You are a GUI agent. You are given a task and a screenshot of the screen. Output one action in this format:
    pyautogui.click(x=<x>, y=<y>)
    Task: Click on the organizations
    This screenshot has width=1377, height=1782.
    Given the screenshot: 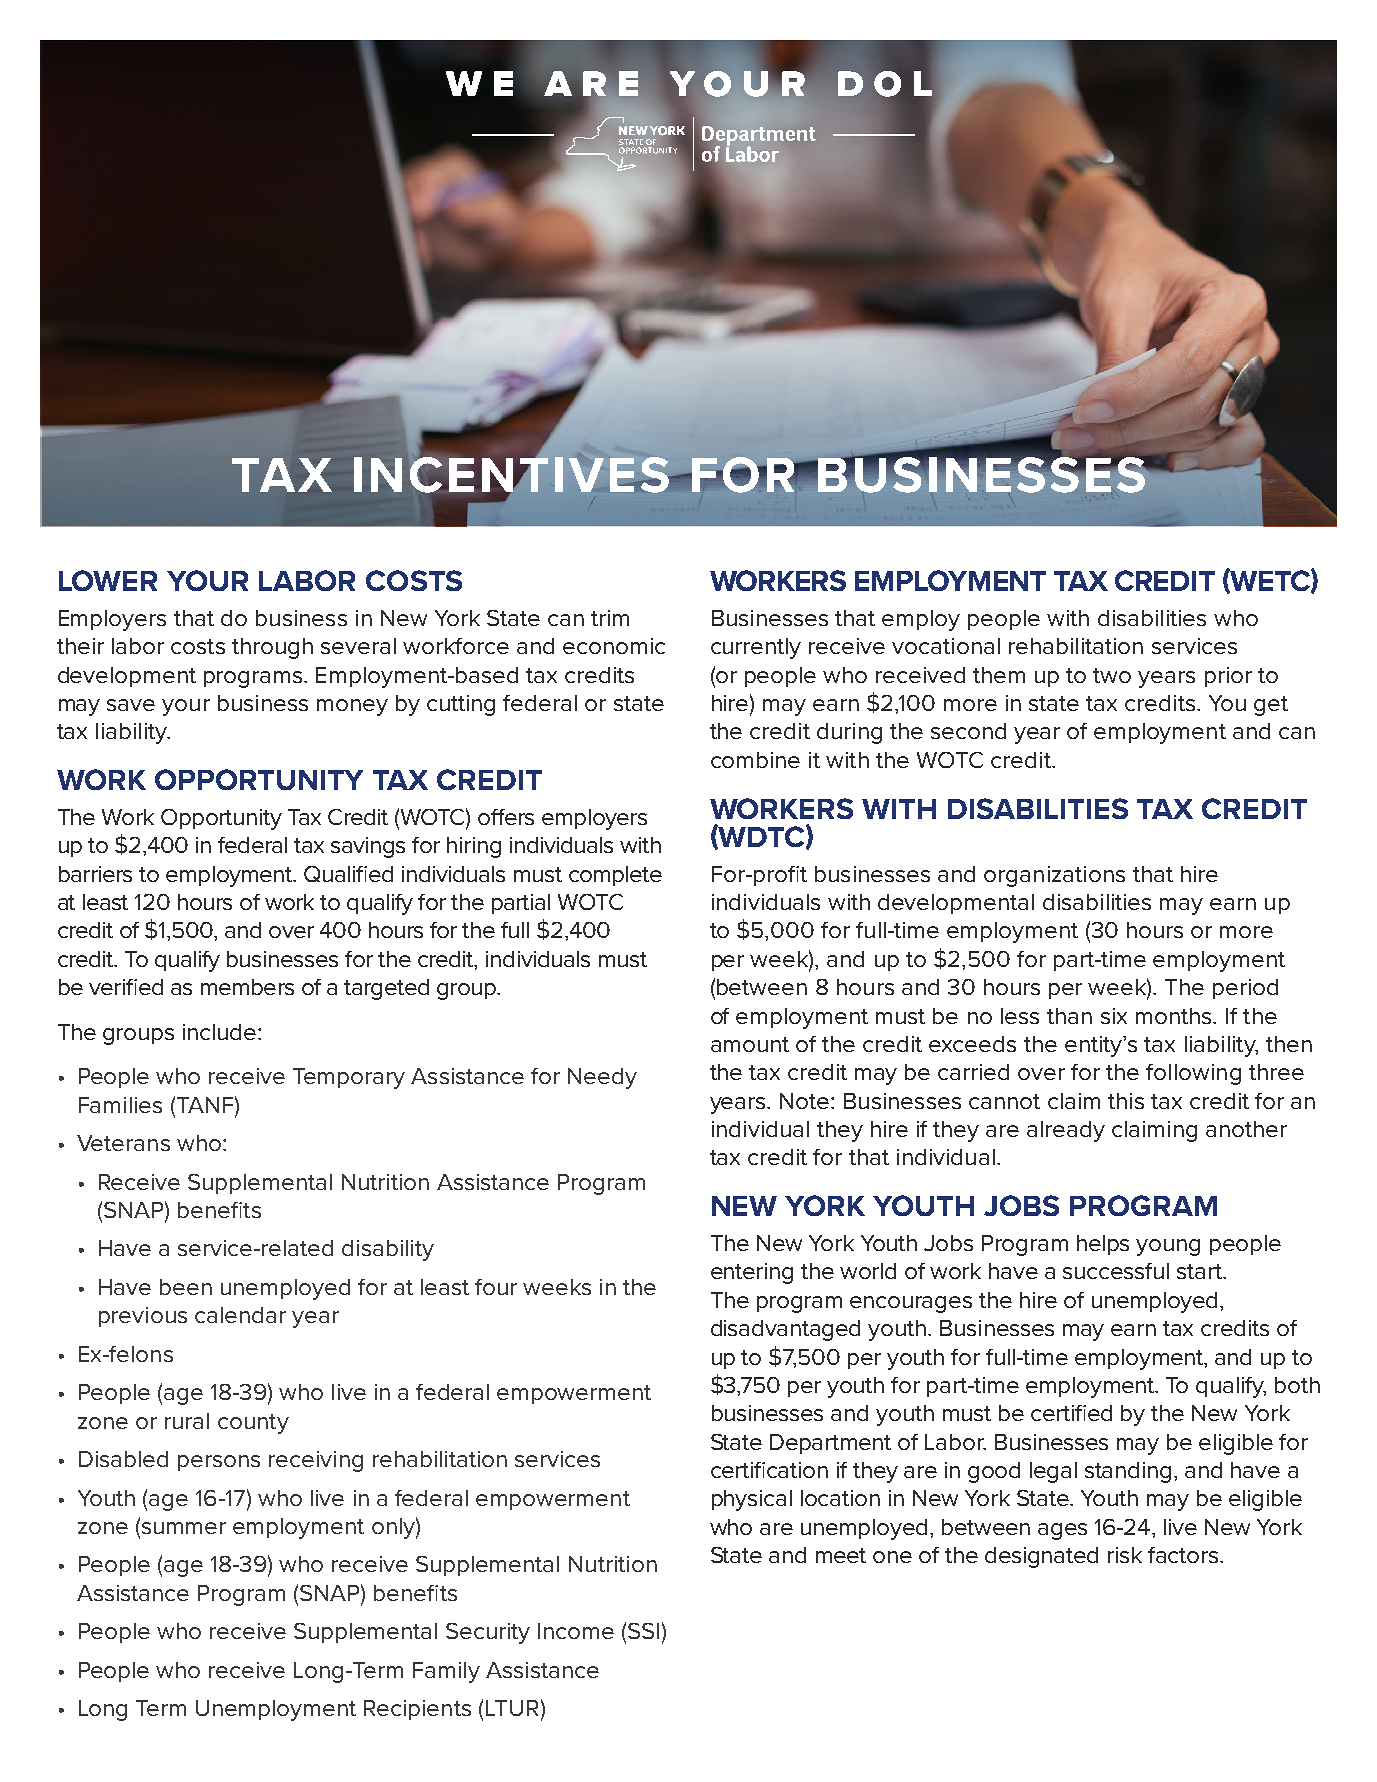 What is the action you would take?
    pyautogui.click(x=1054, y=876)
